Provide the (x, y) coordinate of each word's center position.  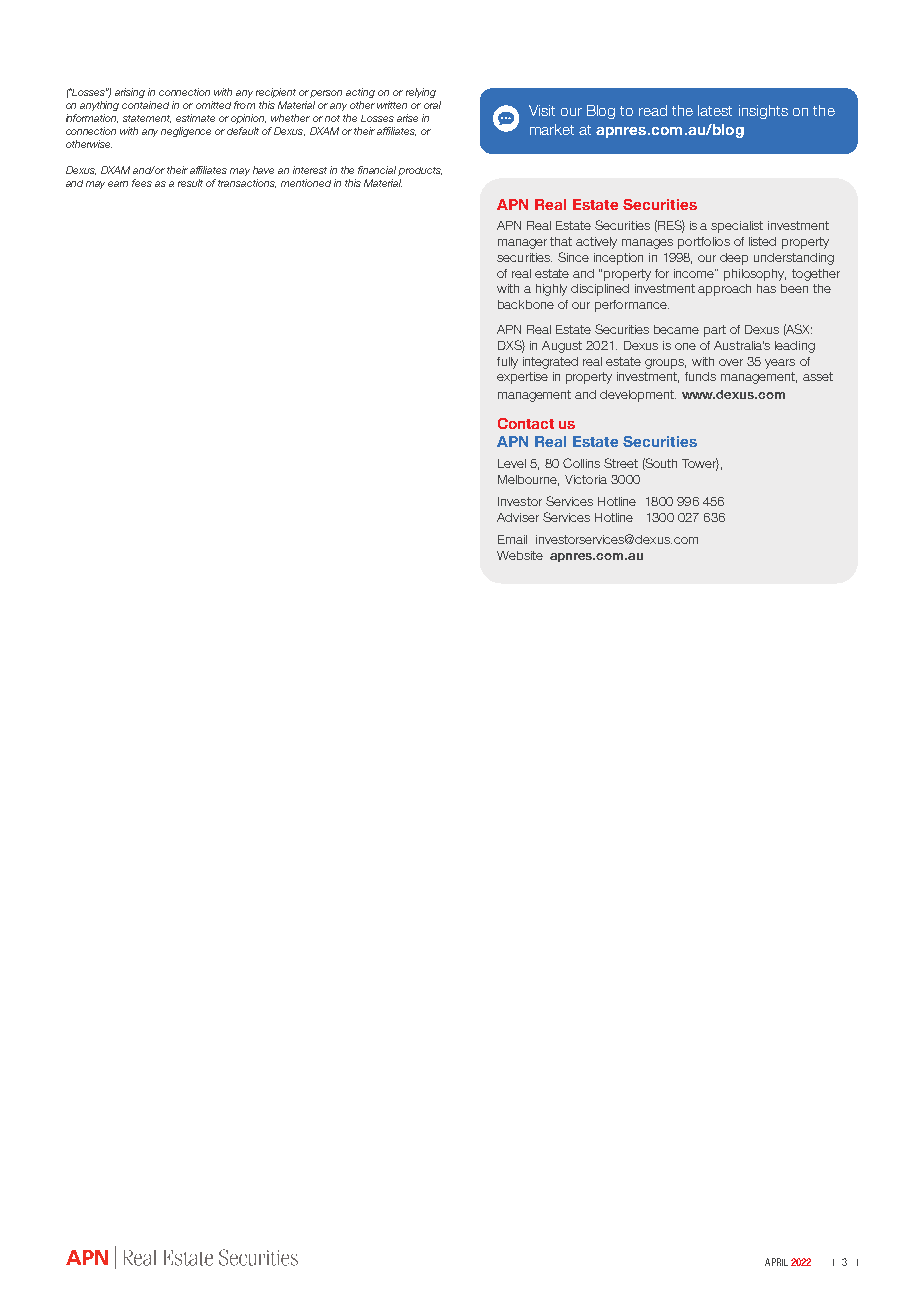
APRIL (776, 1262)
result (190, 183)
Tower (700, 464)
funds (700, 376)
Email (512, 539)
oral (432, 105)
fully (507, 363)
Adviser (518, 517)
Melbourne (528, 480)
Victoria (586, 479)
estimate (195, 118)
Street (621, 463)
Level (512, 463)
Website (520, 555)
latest (715, 110)
